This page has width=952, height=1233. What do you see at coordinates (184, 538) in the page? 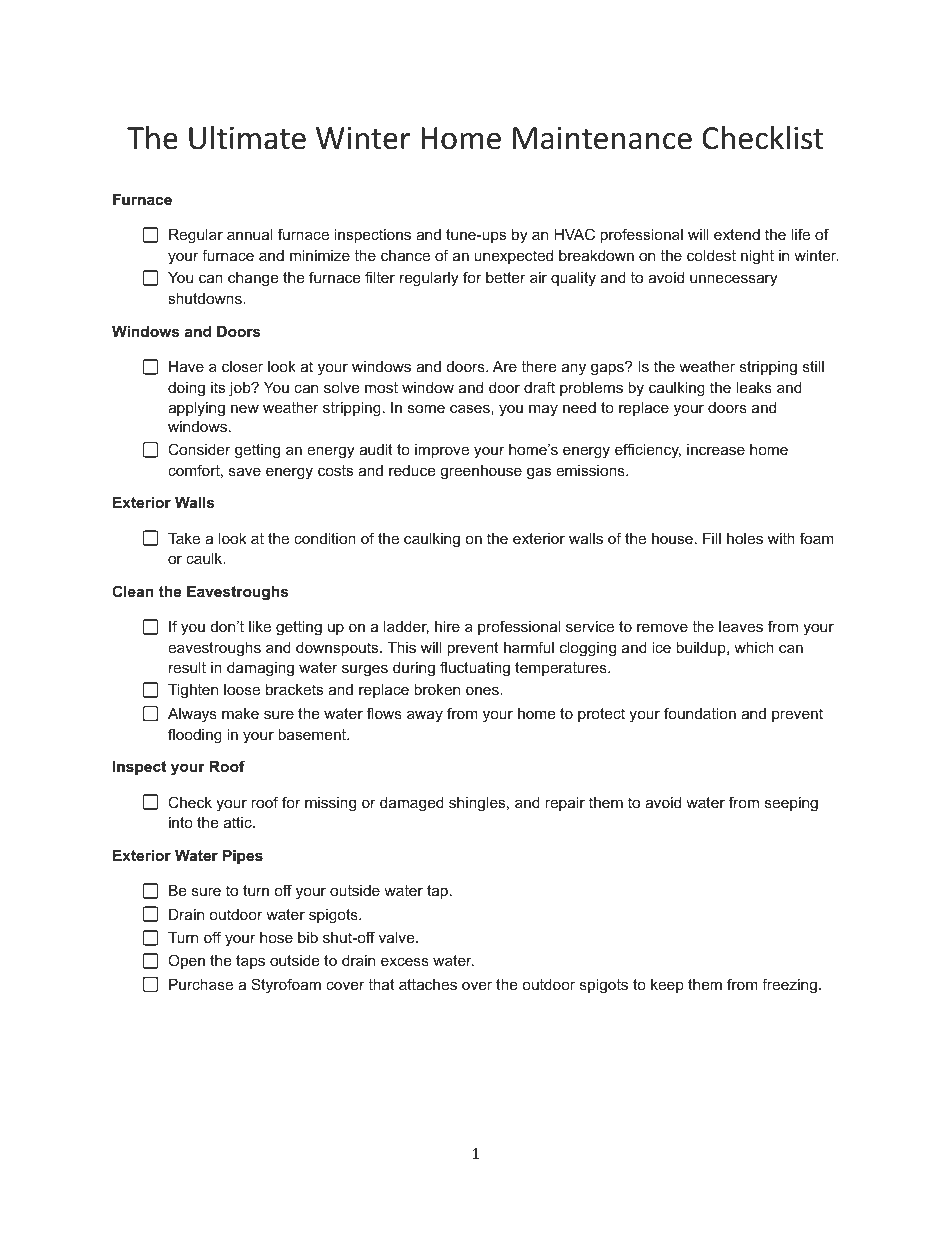
I see `Take` at bounding box center [184, 538].
